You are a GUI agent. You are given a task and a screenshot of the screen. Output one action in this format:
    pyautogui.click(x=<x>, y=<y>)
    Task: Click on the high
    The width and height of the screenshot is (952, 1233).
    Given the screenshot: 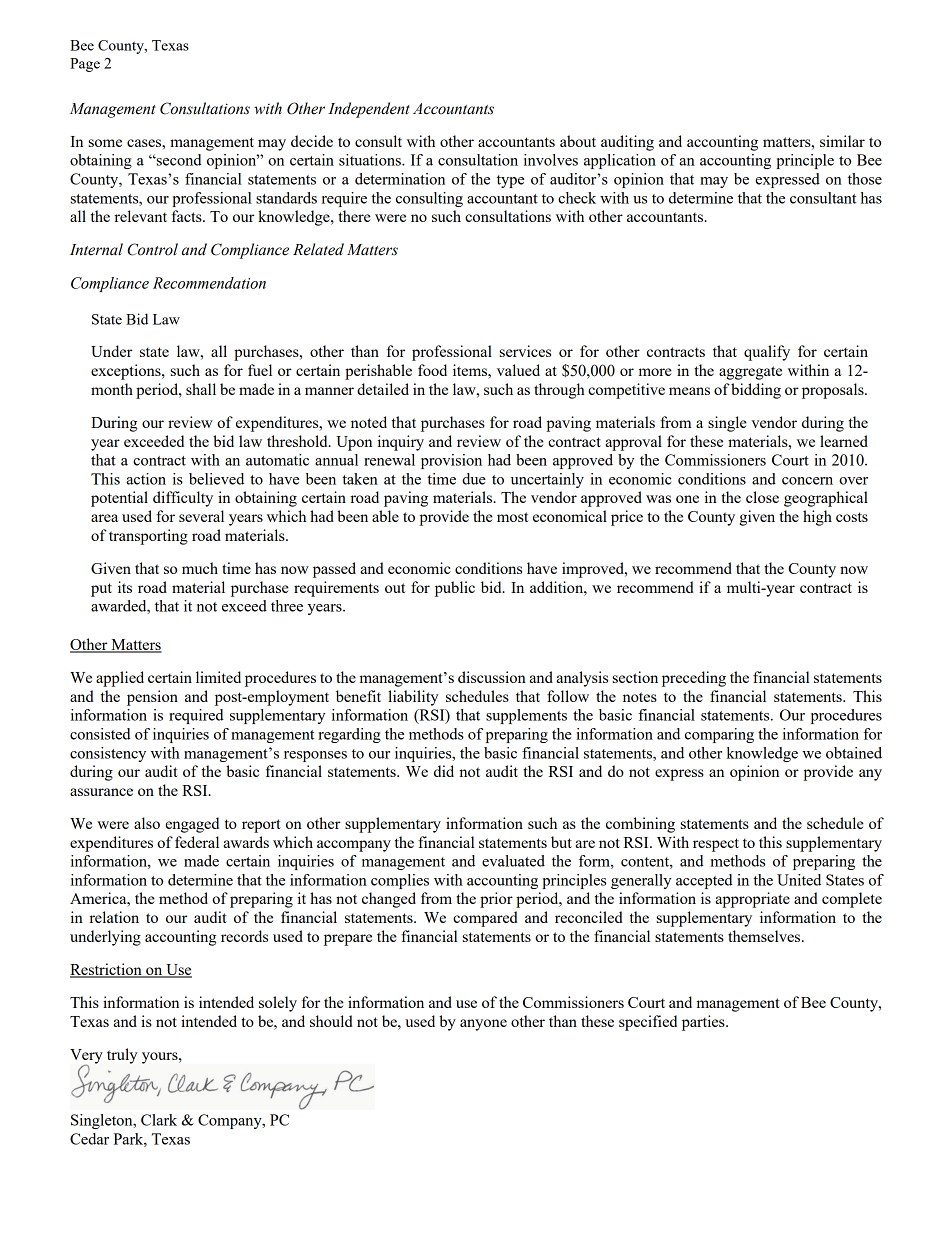 What is the action you would take?
    pyautogui.click(x=817, y=518)
